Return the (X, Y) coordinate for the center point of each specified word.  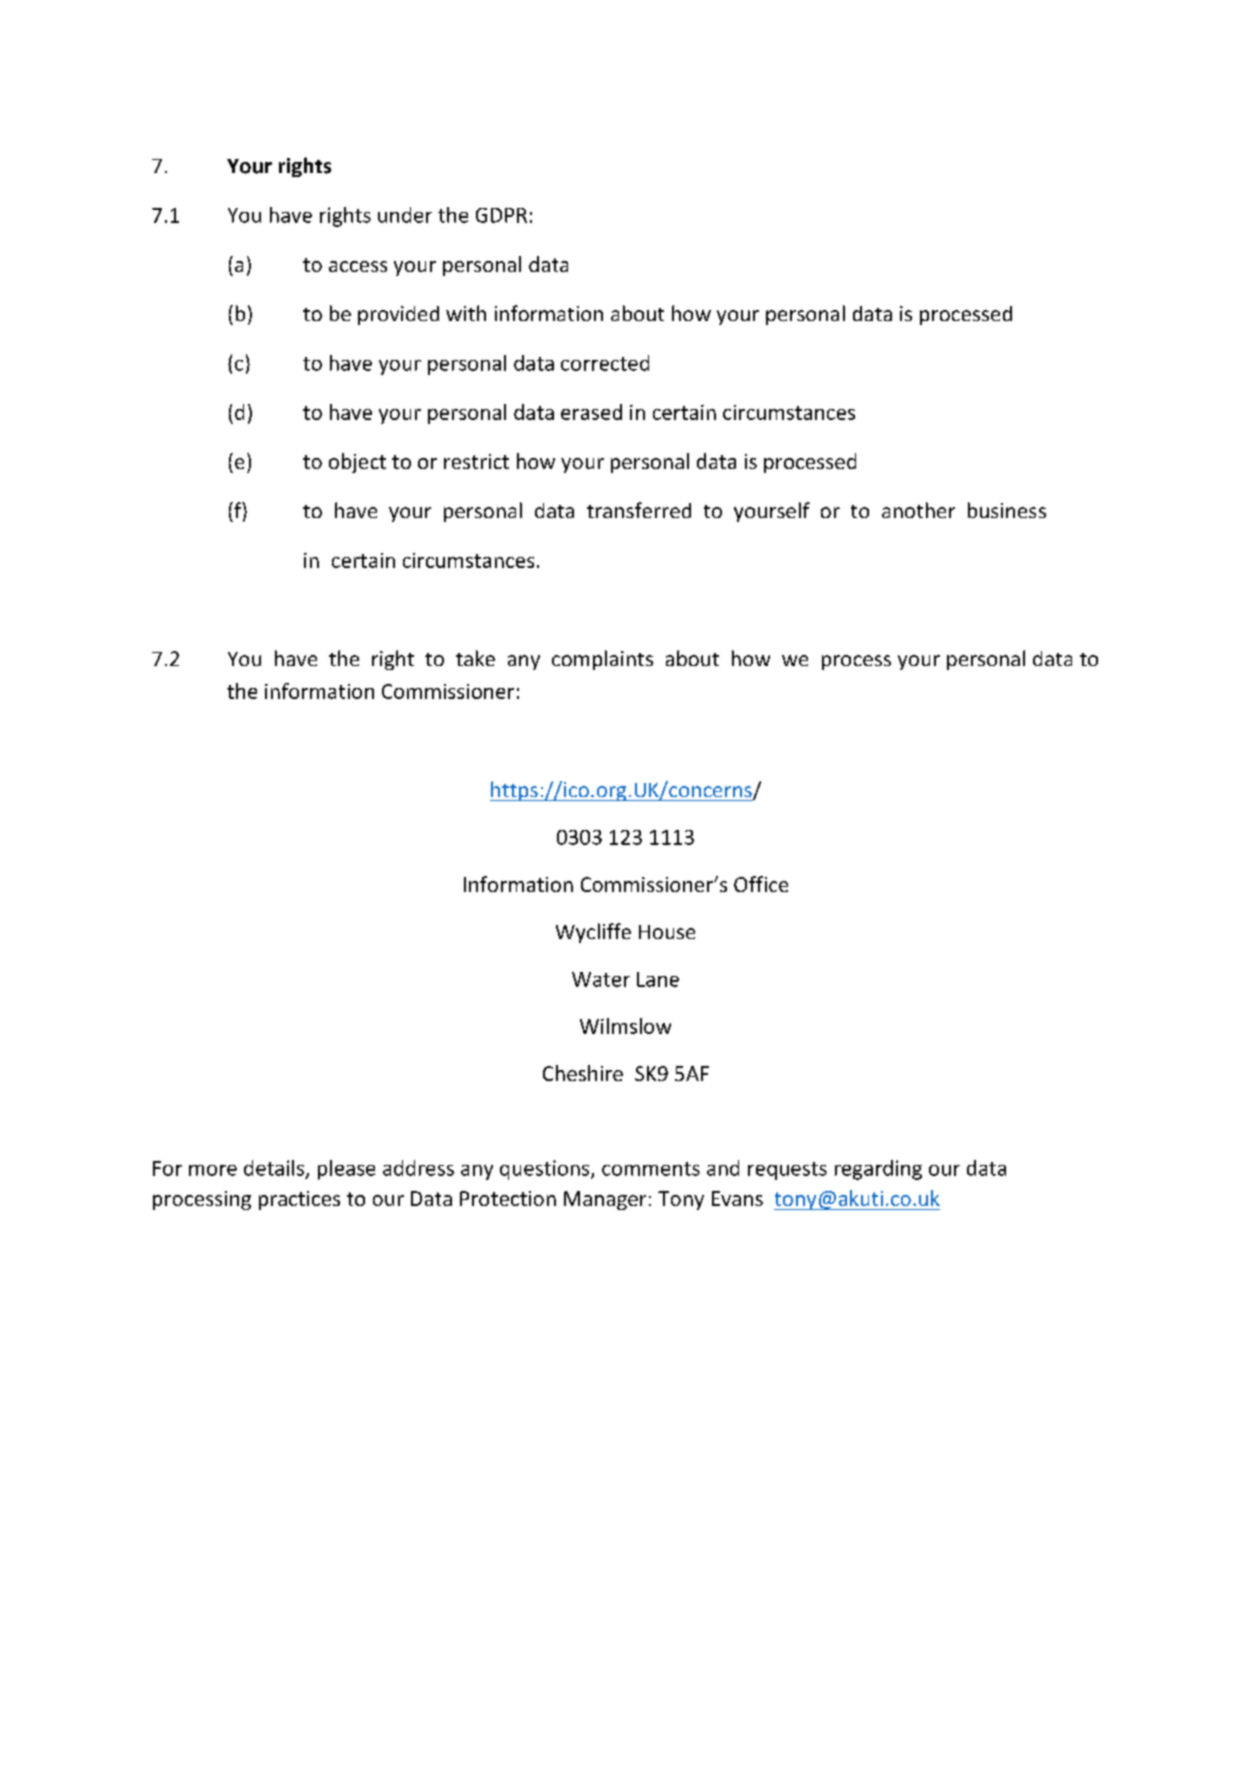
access (358, 266)
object (357, 463)
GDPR (501, 215)
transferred (639, 510)
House (667, 932)
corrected (605, 363)
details (275, 1169)
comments (651, 1169)
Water (601, 979)
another (918, 510)
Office (761, 884)
